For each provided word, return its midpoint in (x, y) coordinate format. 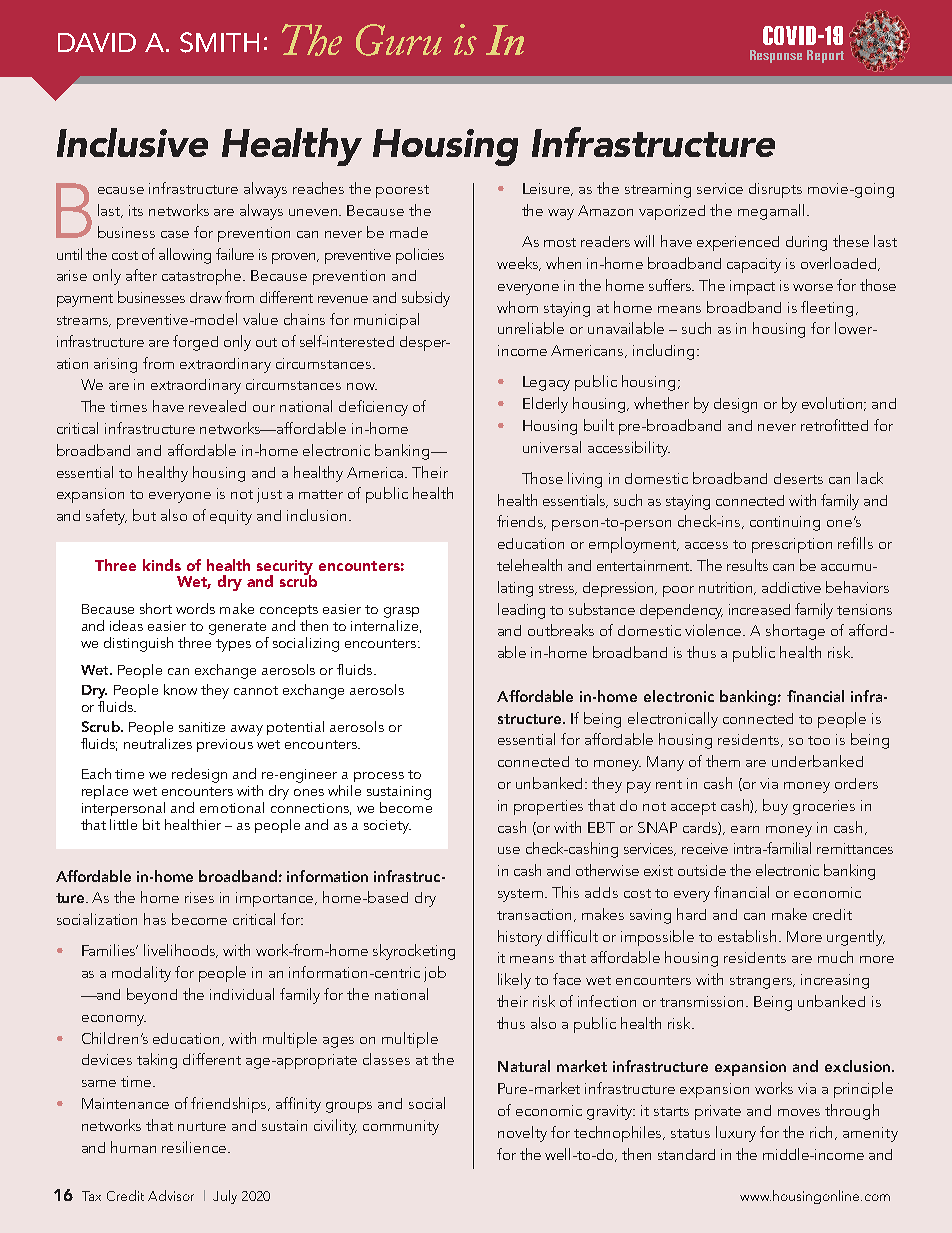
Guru (399, 40)
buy (775, 807)
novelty (522, 1134)
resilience (195, 1147)
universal (552, 447)
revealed (217, 406)
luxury (736, 1134)
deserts (798, 478)
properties (548, 807)
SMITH (219, 42)
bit (151, 824)
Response (776, 56)
